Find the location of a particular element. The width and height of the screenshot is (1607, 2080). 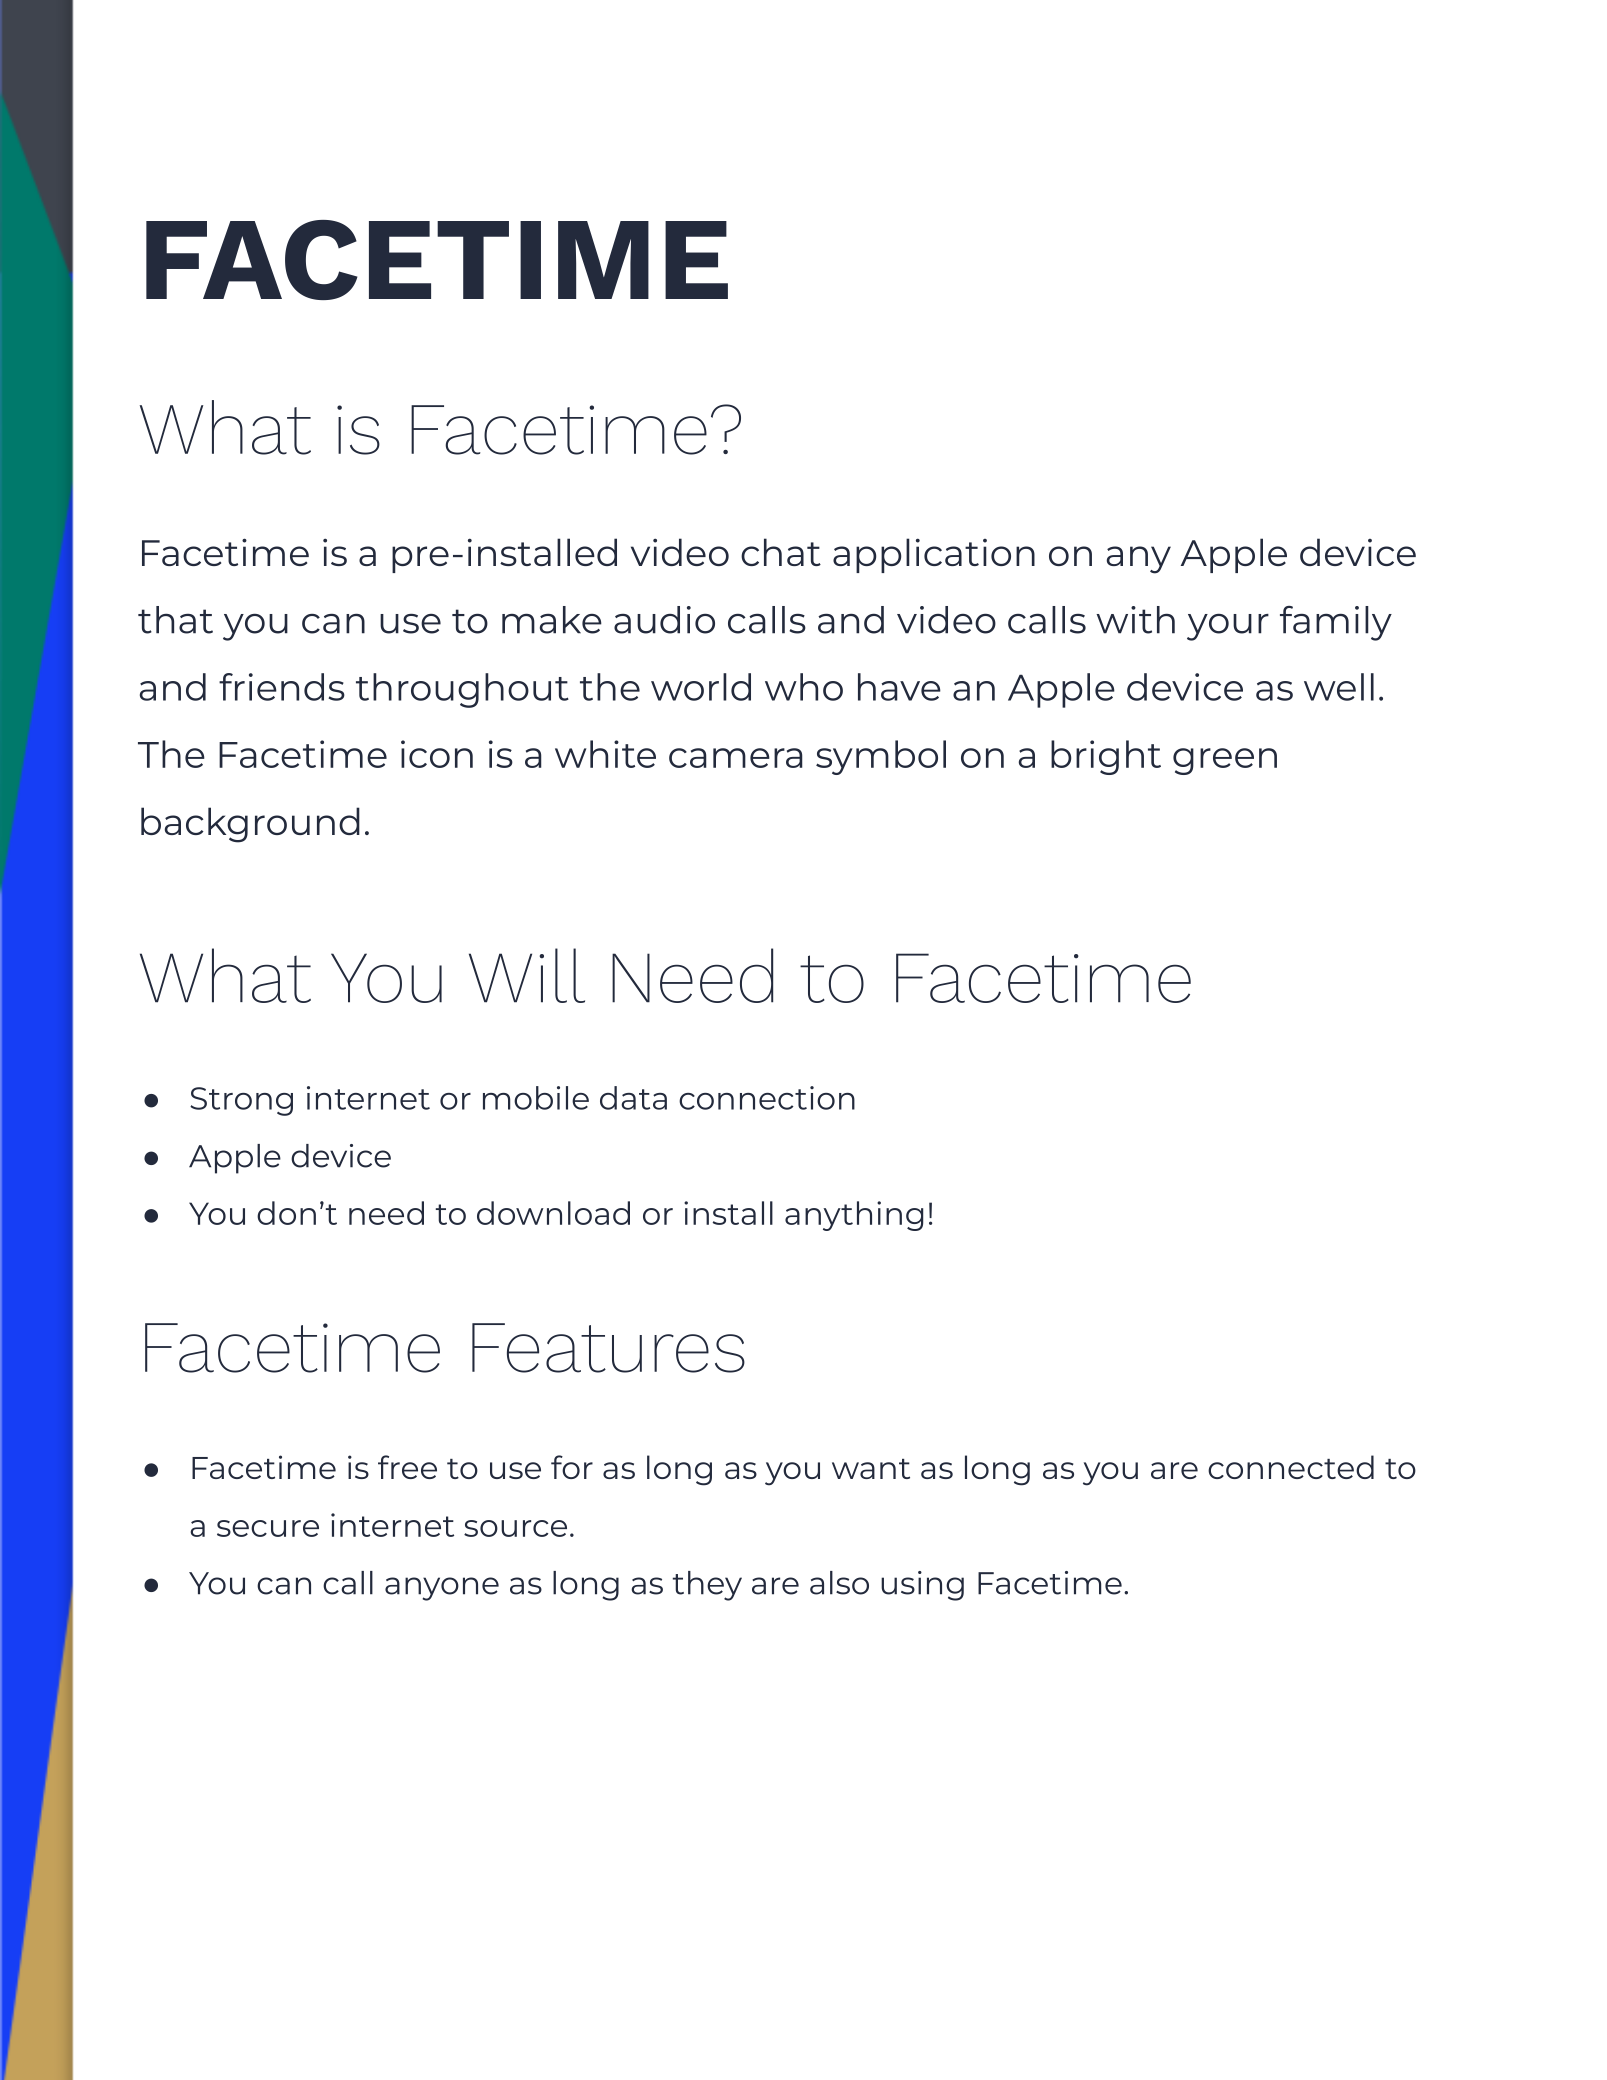

that is located at coordinates (175, 620).
